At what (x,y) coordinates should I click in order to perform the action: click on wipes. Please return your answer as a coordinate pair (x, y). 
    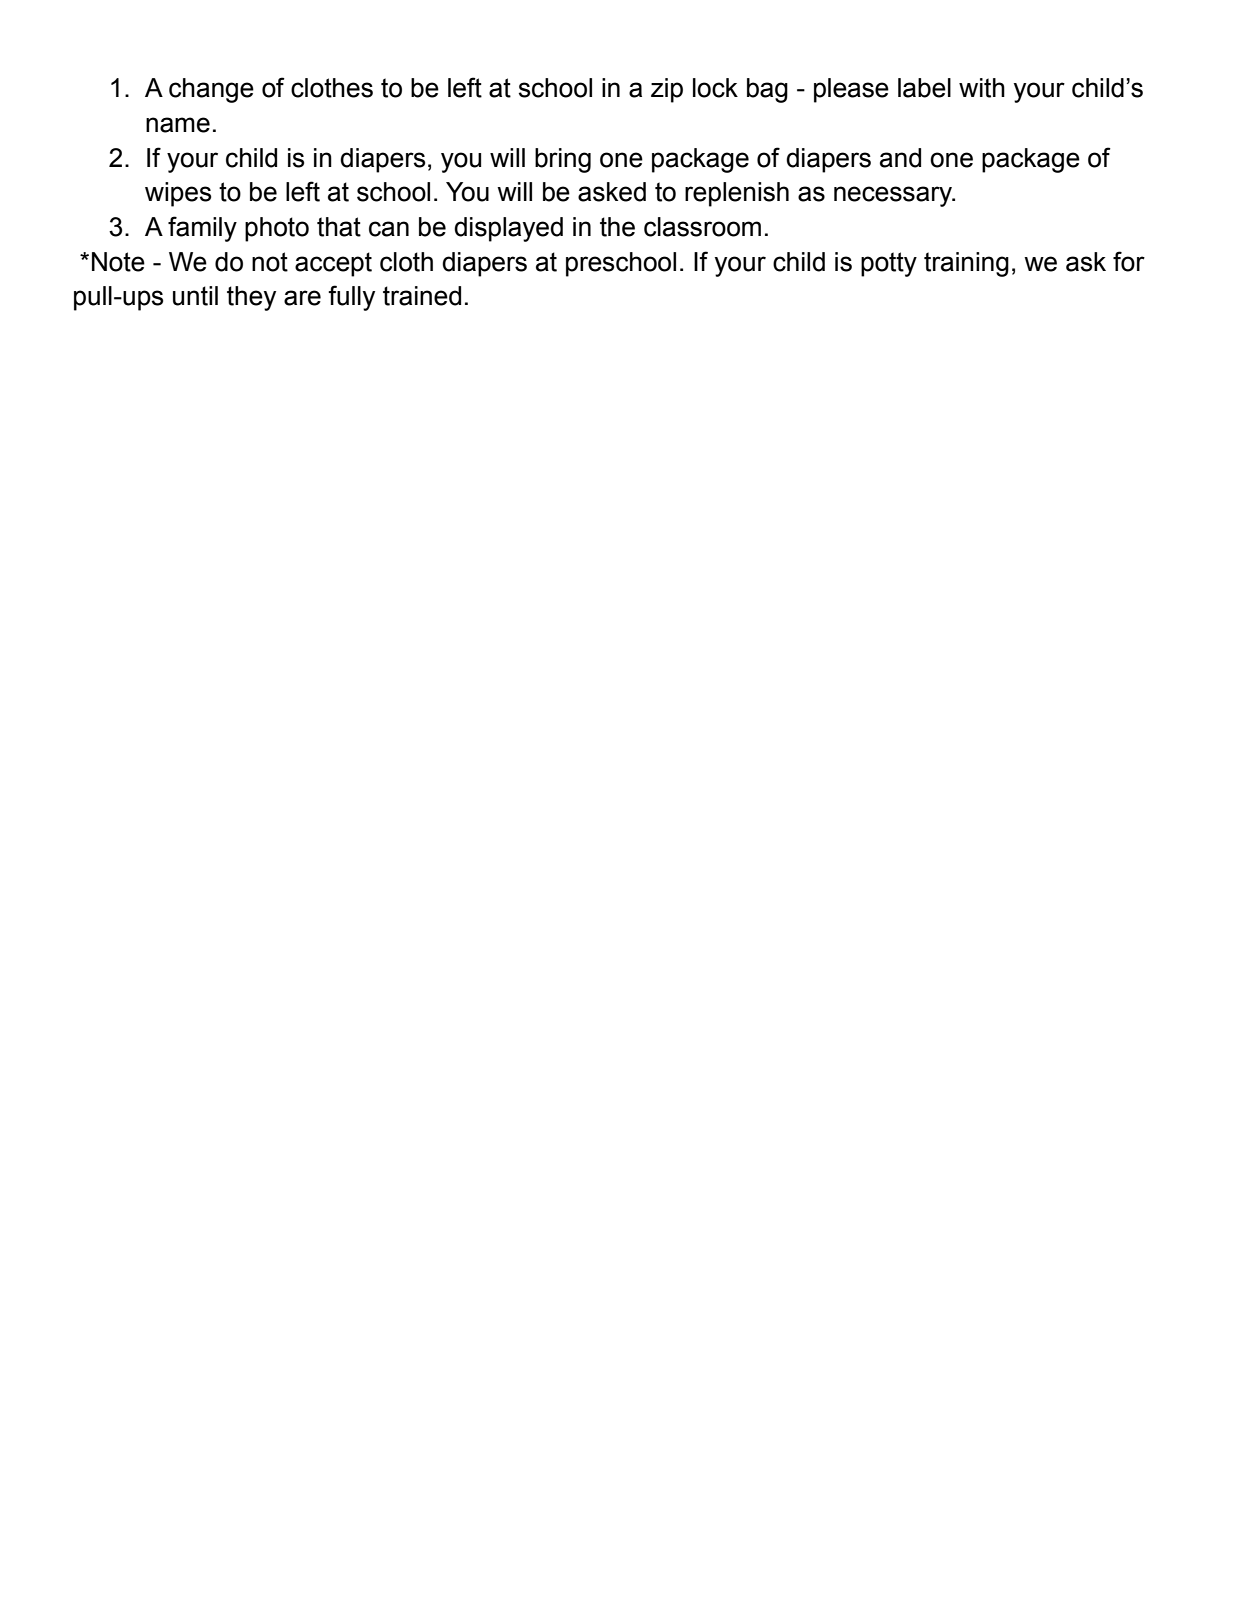
    Looking at the image, I should click on (178, 194).
